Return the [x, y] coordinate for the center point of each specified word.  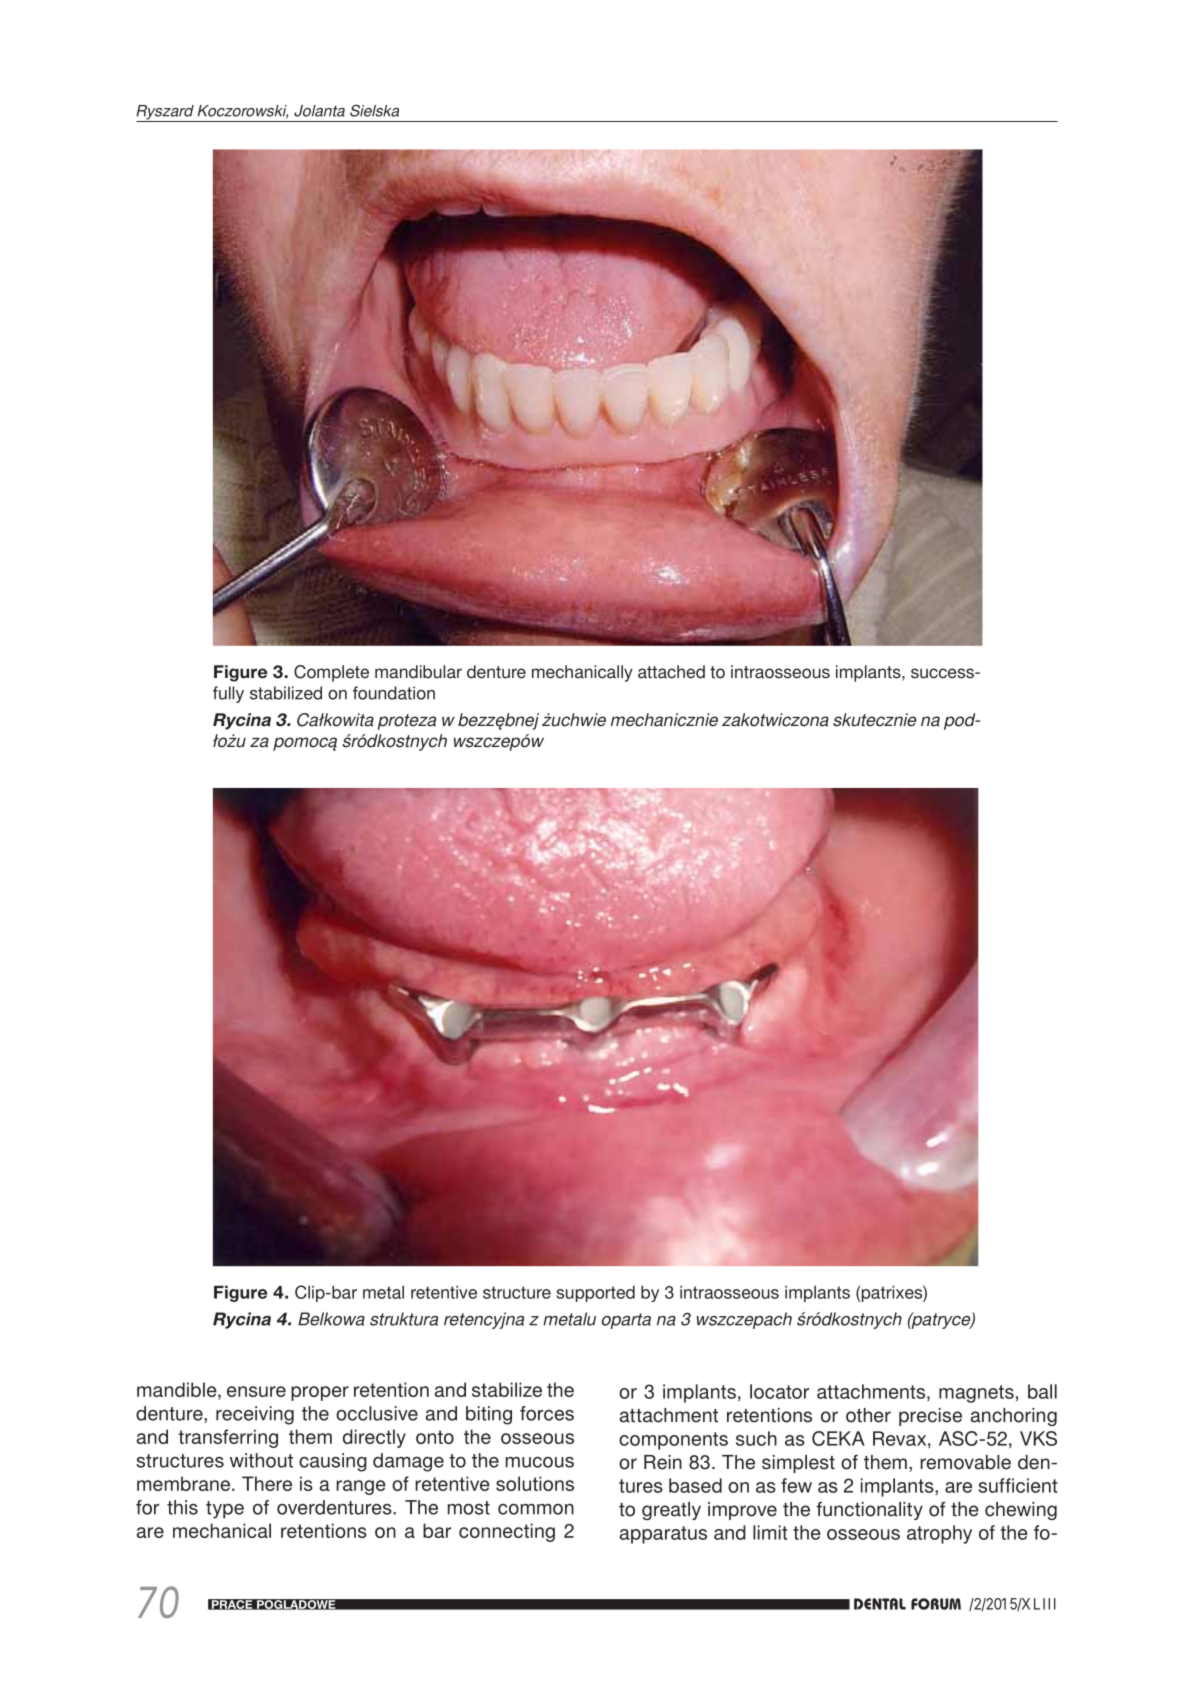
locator [779, 1391]
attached [671, 672]
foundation [394, 693]
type [225, 1510]
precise [930, 1417]
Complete [331, 673]
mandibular [418, 672]
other [868, 1415]
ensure [256, 1391]
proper [320, 1393]
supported [595, 1293]
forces [547, 1413]
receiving [255, 1415]
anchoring [1014, 1417]
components [673, 1441]
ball [1042, 1391]
